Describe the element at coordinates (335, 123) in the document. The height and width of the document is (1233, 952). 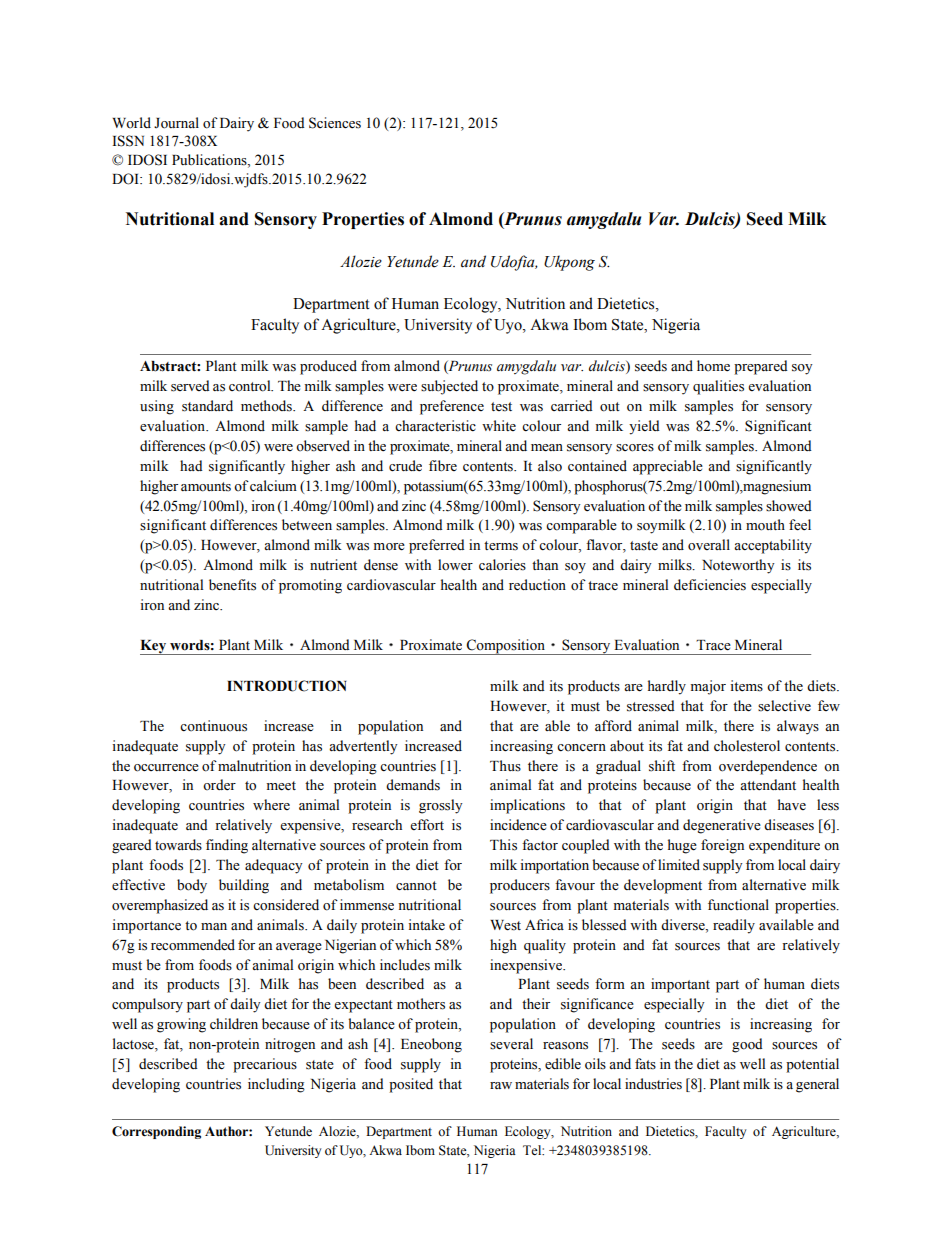
I see `Sciences` at that location.
